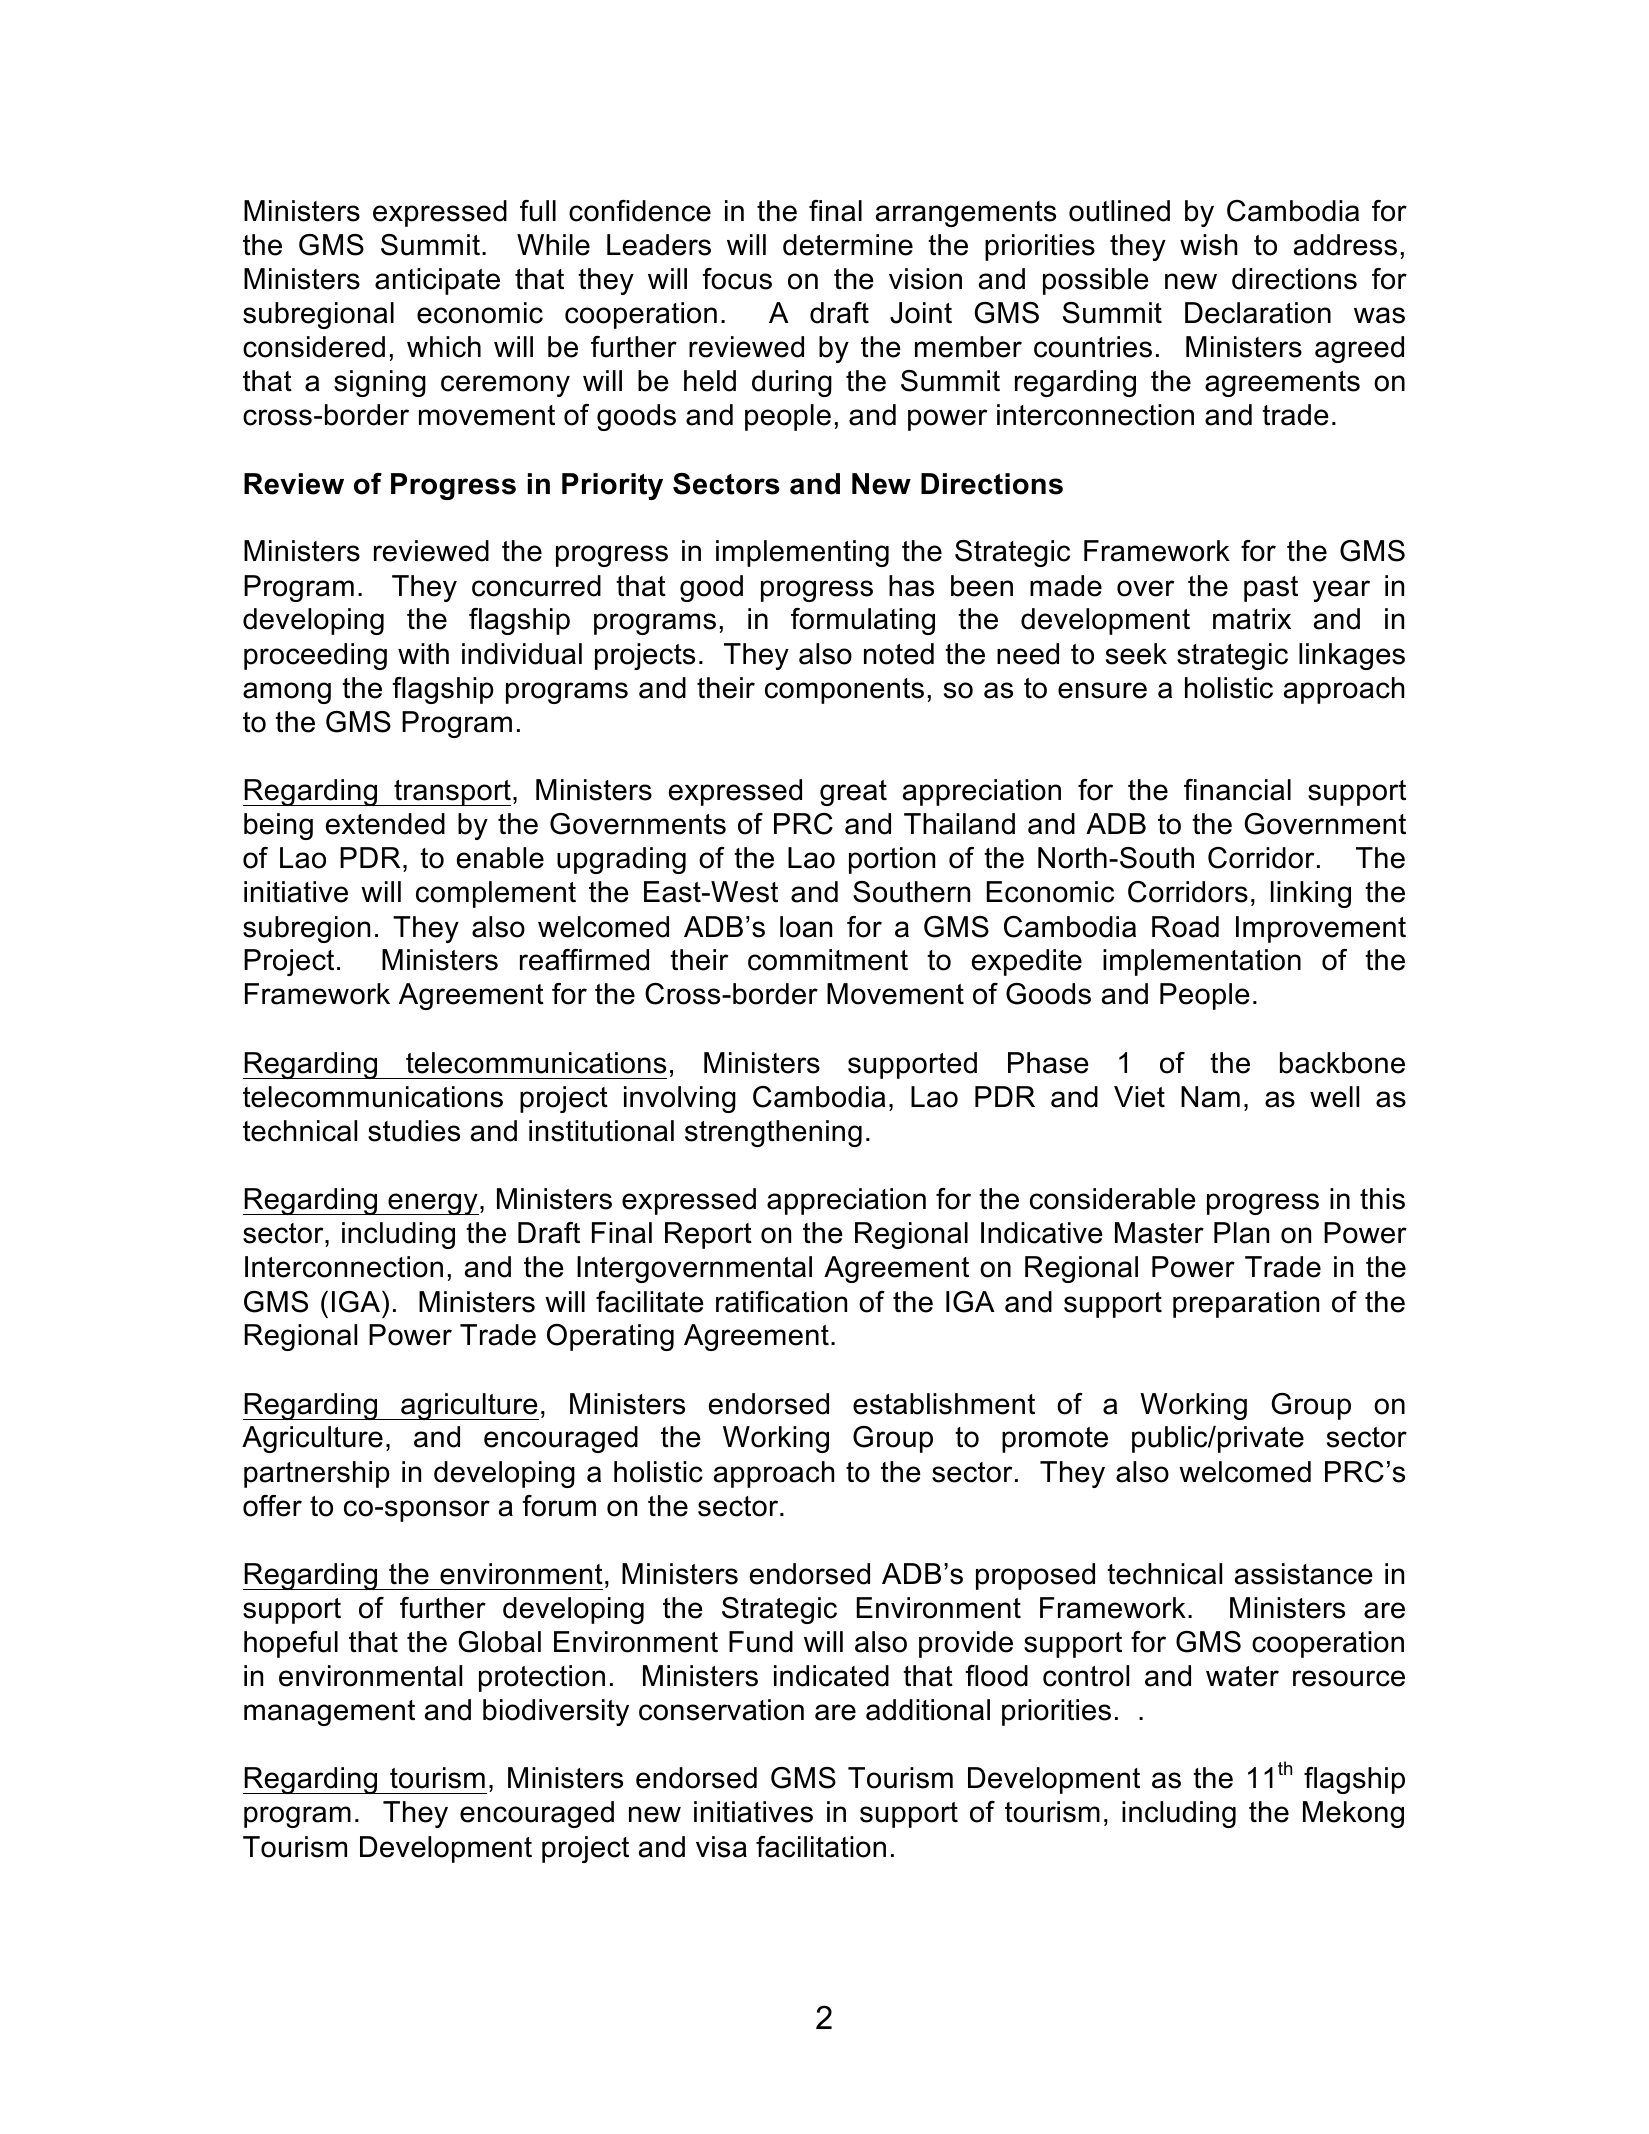  I want to click on preparation, so click(1246, 1304).
